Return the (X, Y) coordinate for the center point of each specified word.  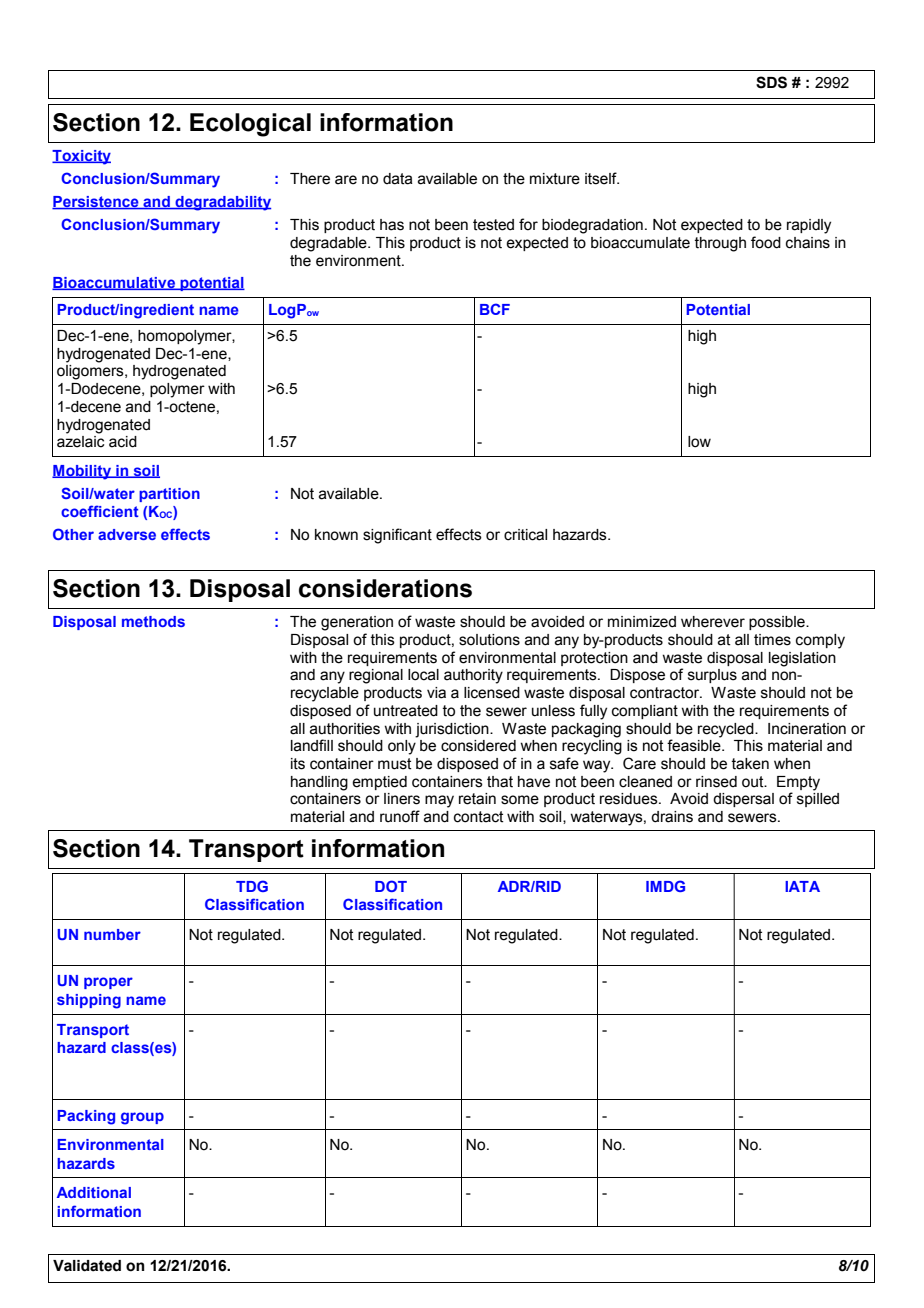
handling (319, 783)
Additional (94, 1192)
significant (397, 536)
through (720, 244)
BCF (495, 309)
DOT (391, 886)
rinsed (716, 782)
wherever (713, 622)
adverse (127, 534)
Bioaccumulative (115, 283)
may (439, 801)
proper (108, 983)
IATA (802, 886)
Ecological (250, 125)
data (398, 179)
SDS (771, 82)
